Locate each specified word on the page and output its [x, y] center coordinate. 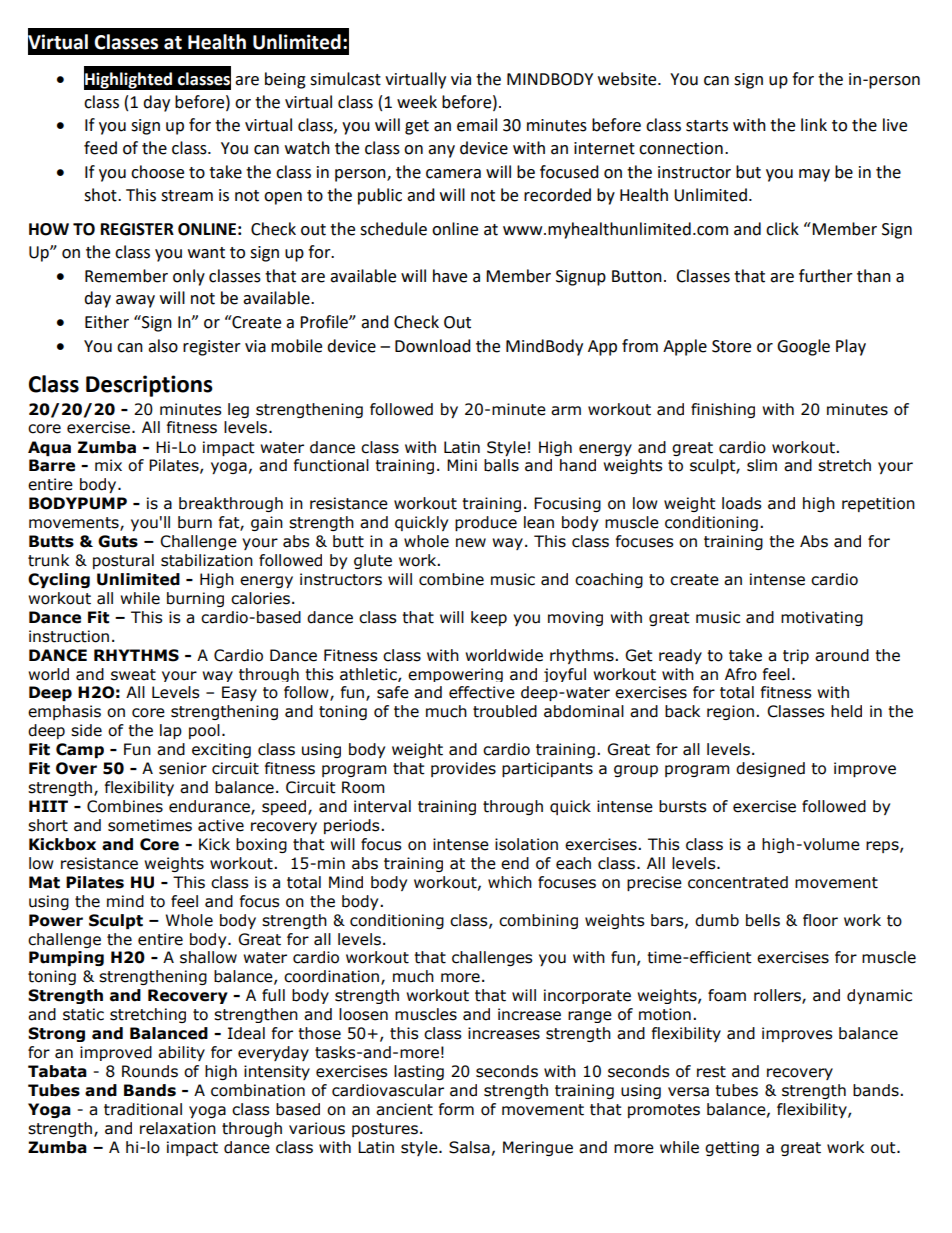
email [477, 125]
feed [100, 148]
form [456, 1109]
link [814, 124]
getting [732, 1148]
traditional [143, 1109]
